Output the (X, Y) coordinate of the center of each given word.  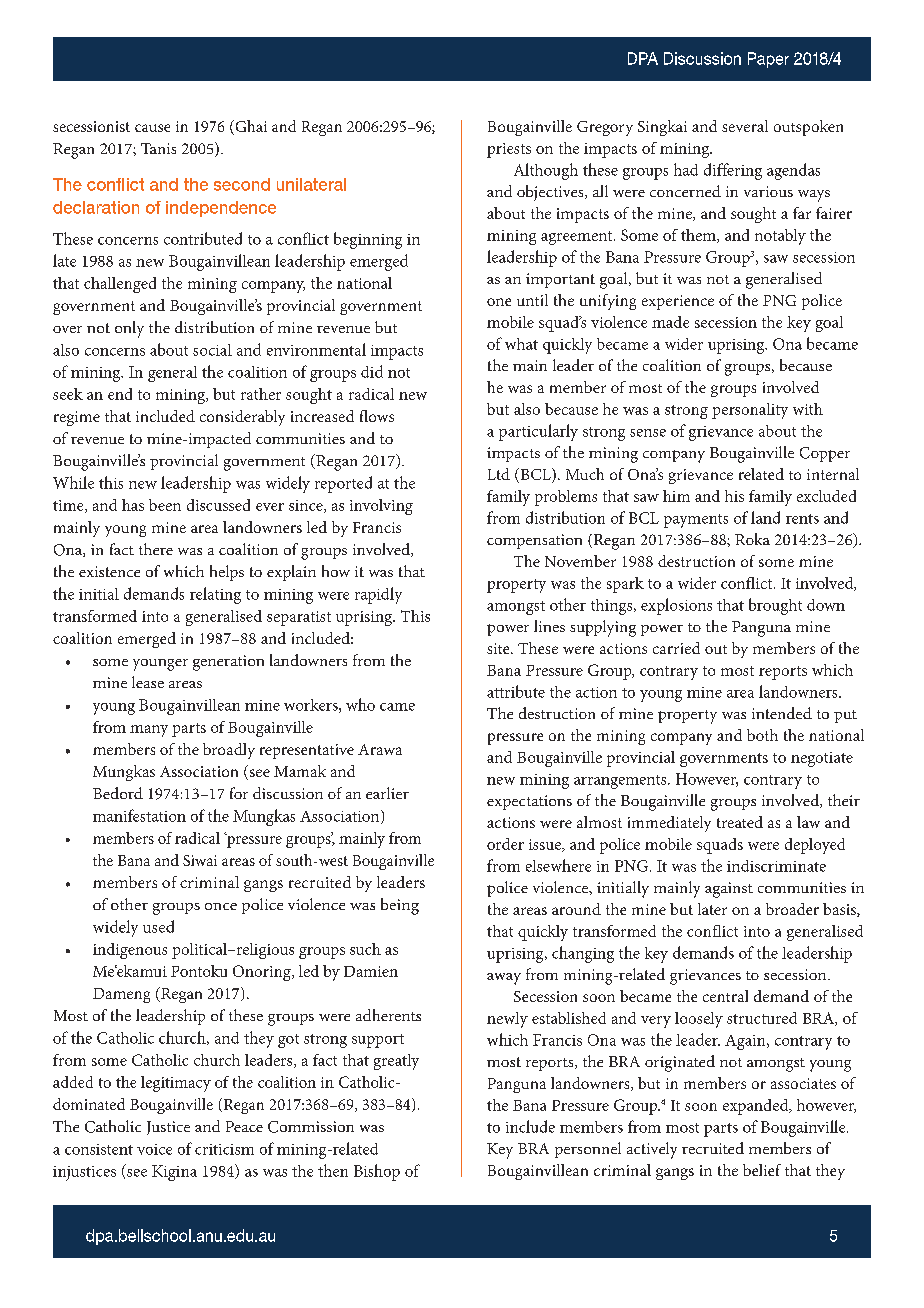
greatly (396, 1062)
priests (509, 150)
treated (740, 822)
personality (750, 411)
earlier (387, 793)
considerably (242, 418)
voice (154, 1149)
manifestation (139, 815)
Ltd (499, 474)
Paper (768, 60)
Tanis (158, 148)
